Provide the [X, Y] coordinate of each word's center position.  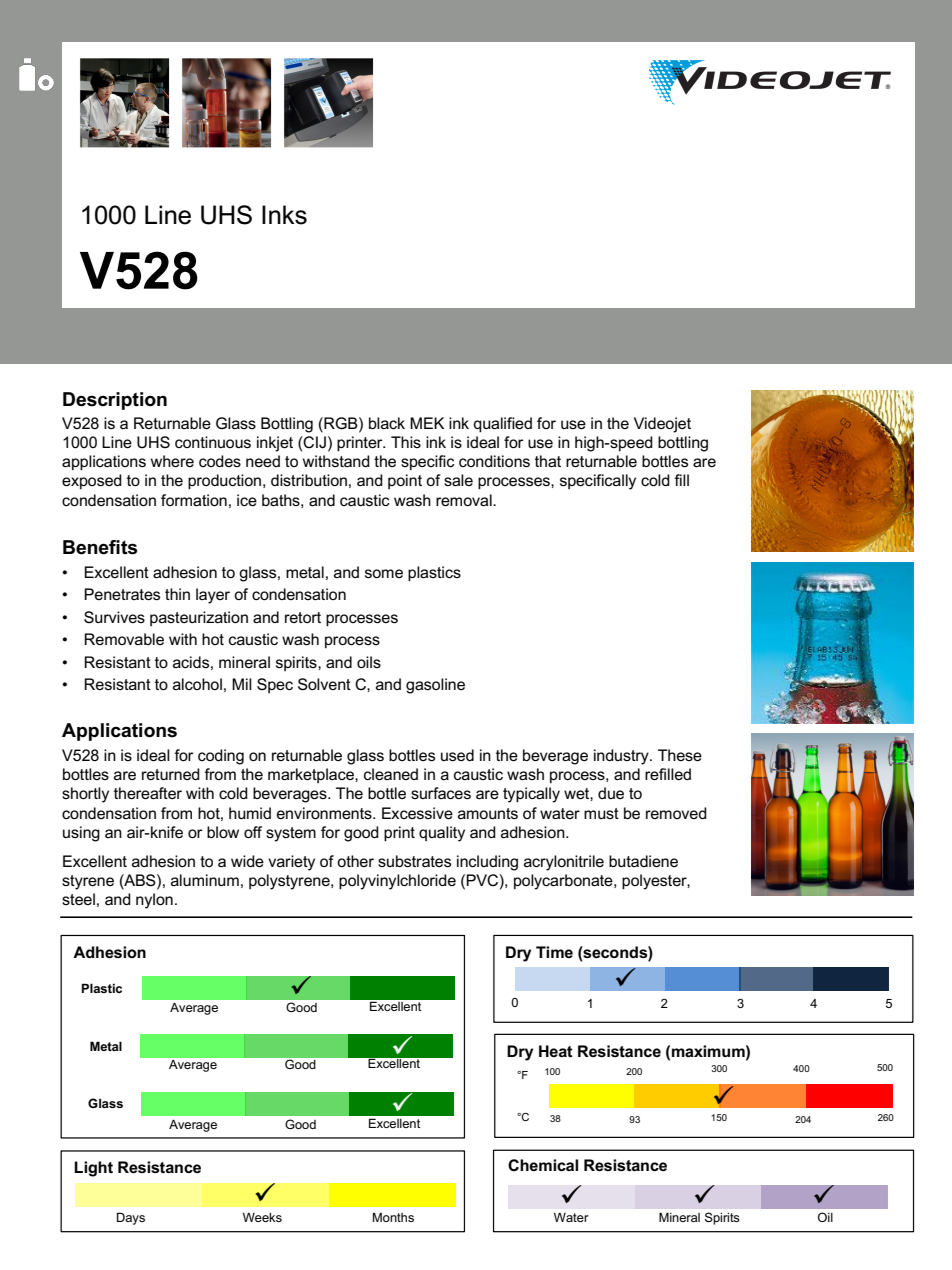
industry [622, 757]
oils [369, 662]
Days [131, 1218]
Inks [284, 215]
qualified [502, 425]
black [387, 423]
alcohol [197, 684]
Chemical [543, 1165]
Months [393, 1217]
